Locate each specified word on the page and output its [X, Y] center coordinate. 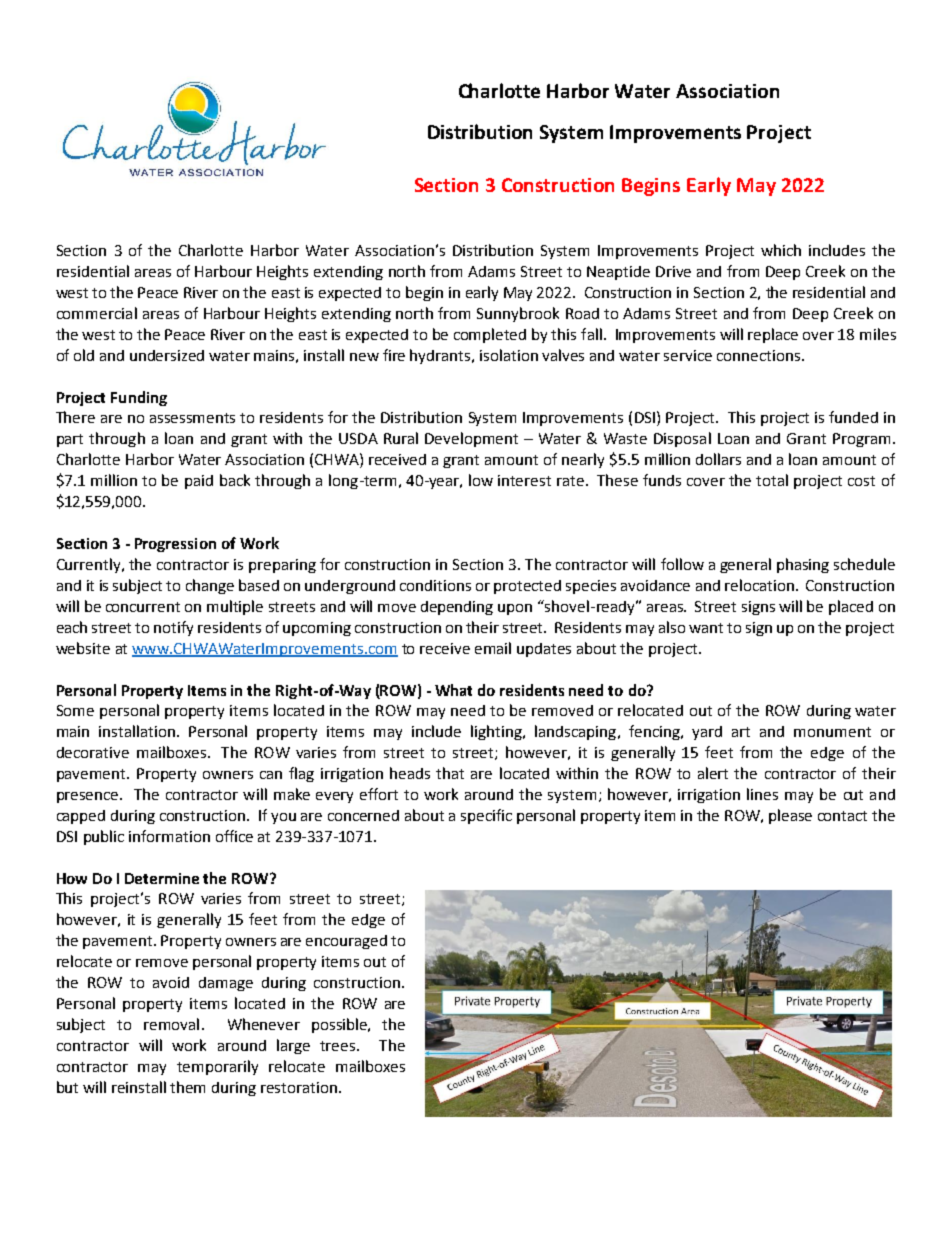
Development [471, 439]
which [781, 250]
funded [853, 417]
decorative [93, 752]
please [790, 816]
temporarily [217, 1067]
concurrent [143, 607]
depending [457, 608]
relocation [759, 585]
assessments [192, 418]
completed [490, 335]
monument [832, 732]
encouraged [346, 942]
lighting [497, 732]
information [169, 836]
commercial [97, 313]
